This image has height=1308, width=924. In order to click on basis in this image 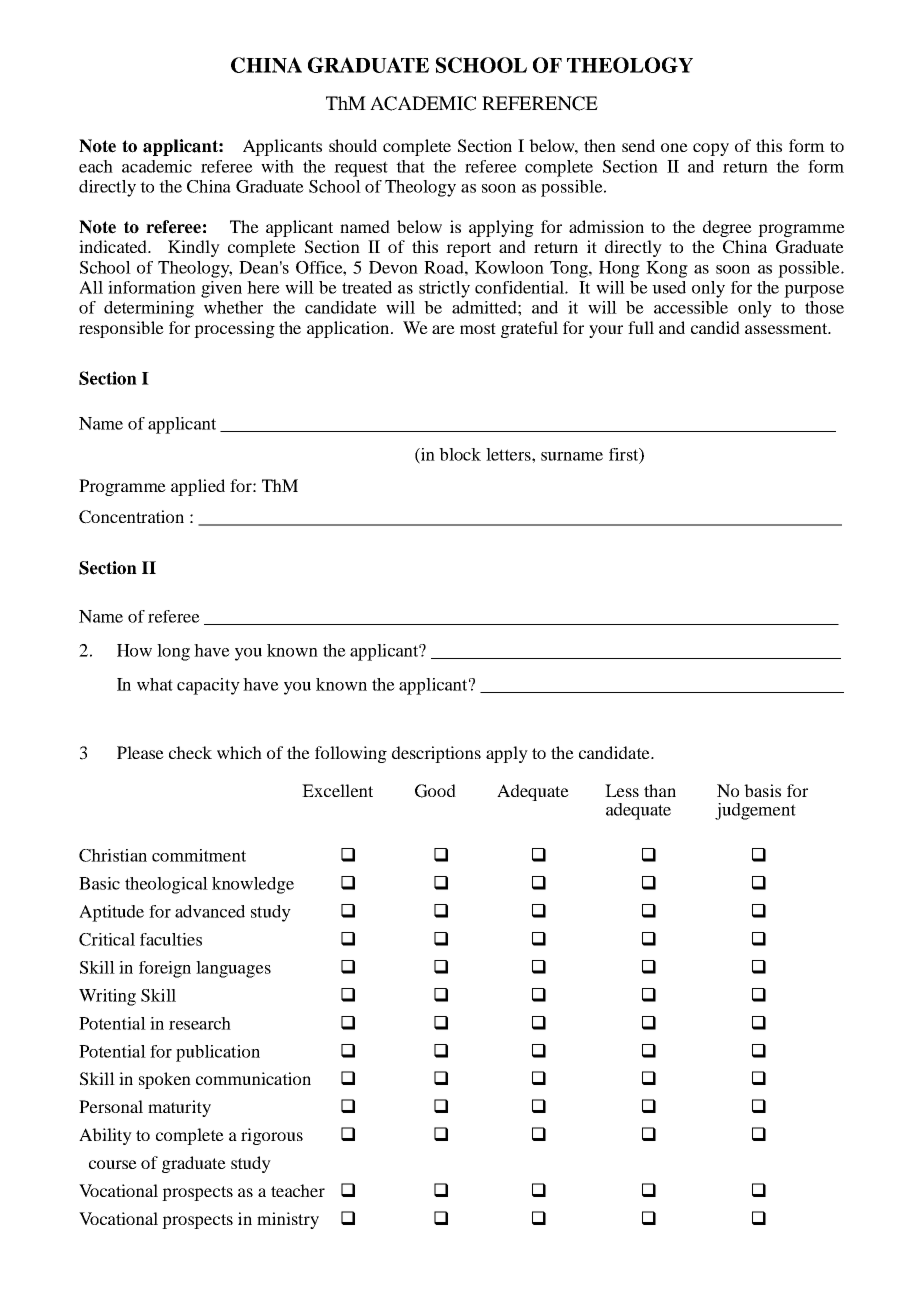, I will do `click(762, 790)`.
